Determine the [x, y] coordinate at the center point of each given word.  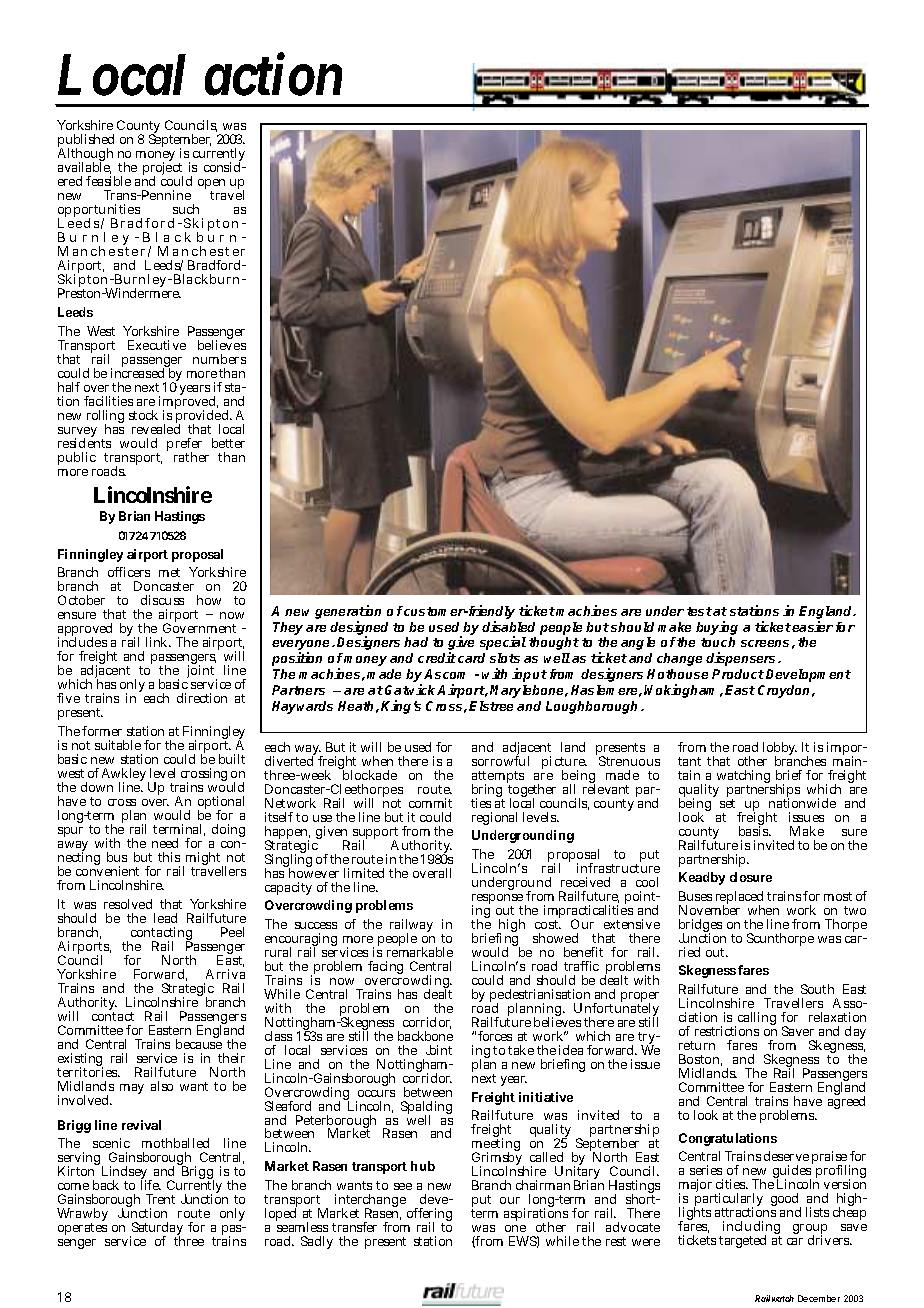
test [699, 611]
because [199, 1043]
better [228, 443]
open [211, 186]
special [503, 643]
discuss [162, 600]
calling [757, 1018]
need [165, 843]
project [163, 170]
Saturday [156, 1230]
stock [143, 415]
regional [494, 818]
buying [717, 628]
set [727, 803]
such [186, 209]
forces [495, 1036]
